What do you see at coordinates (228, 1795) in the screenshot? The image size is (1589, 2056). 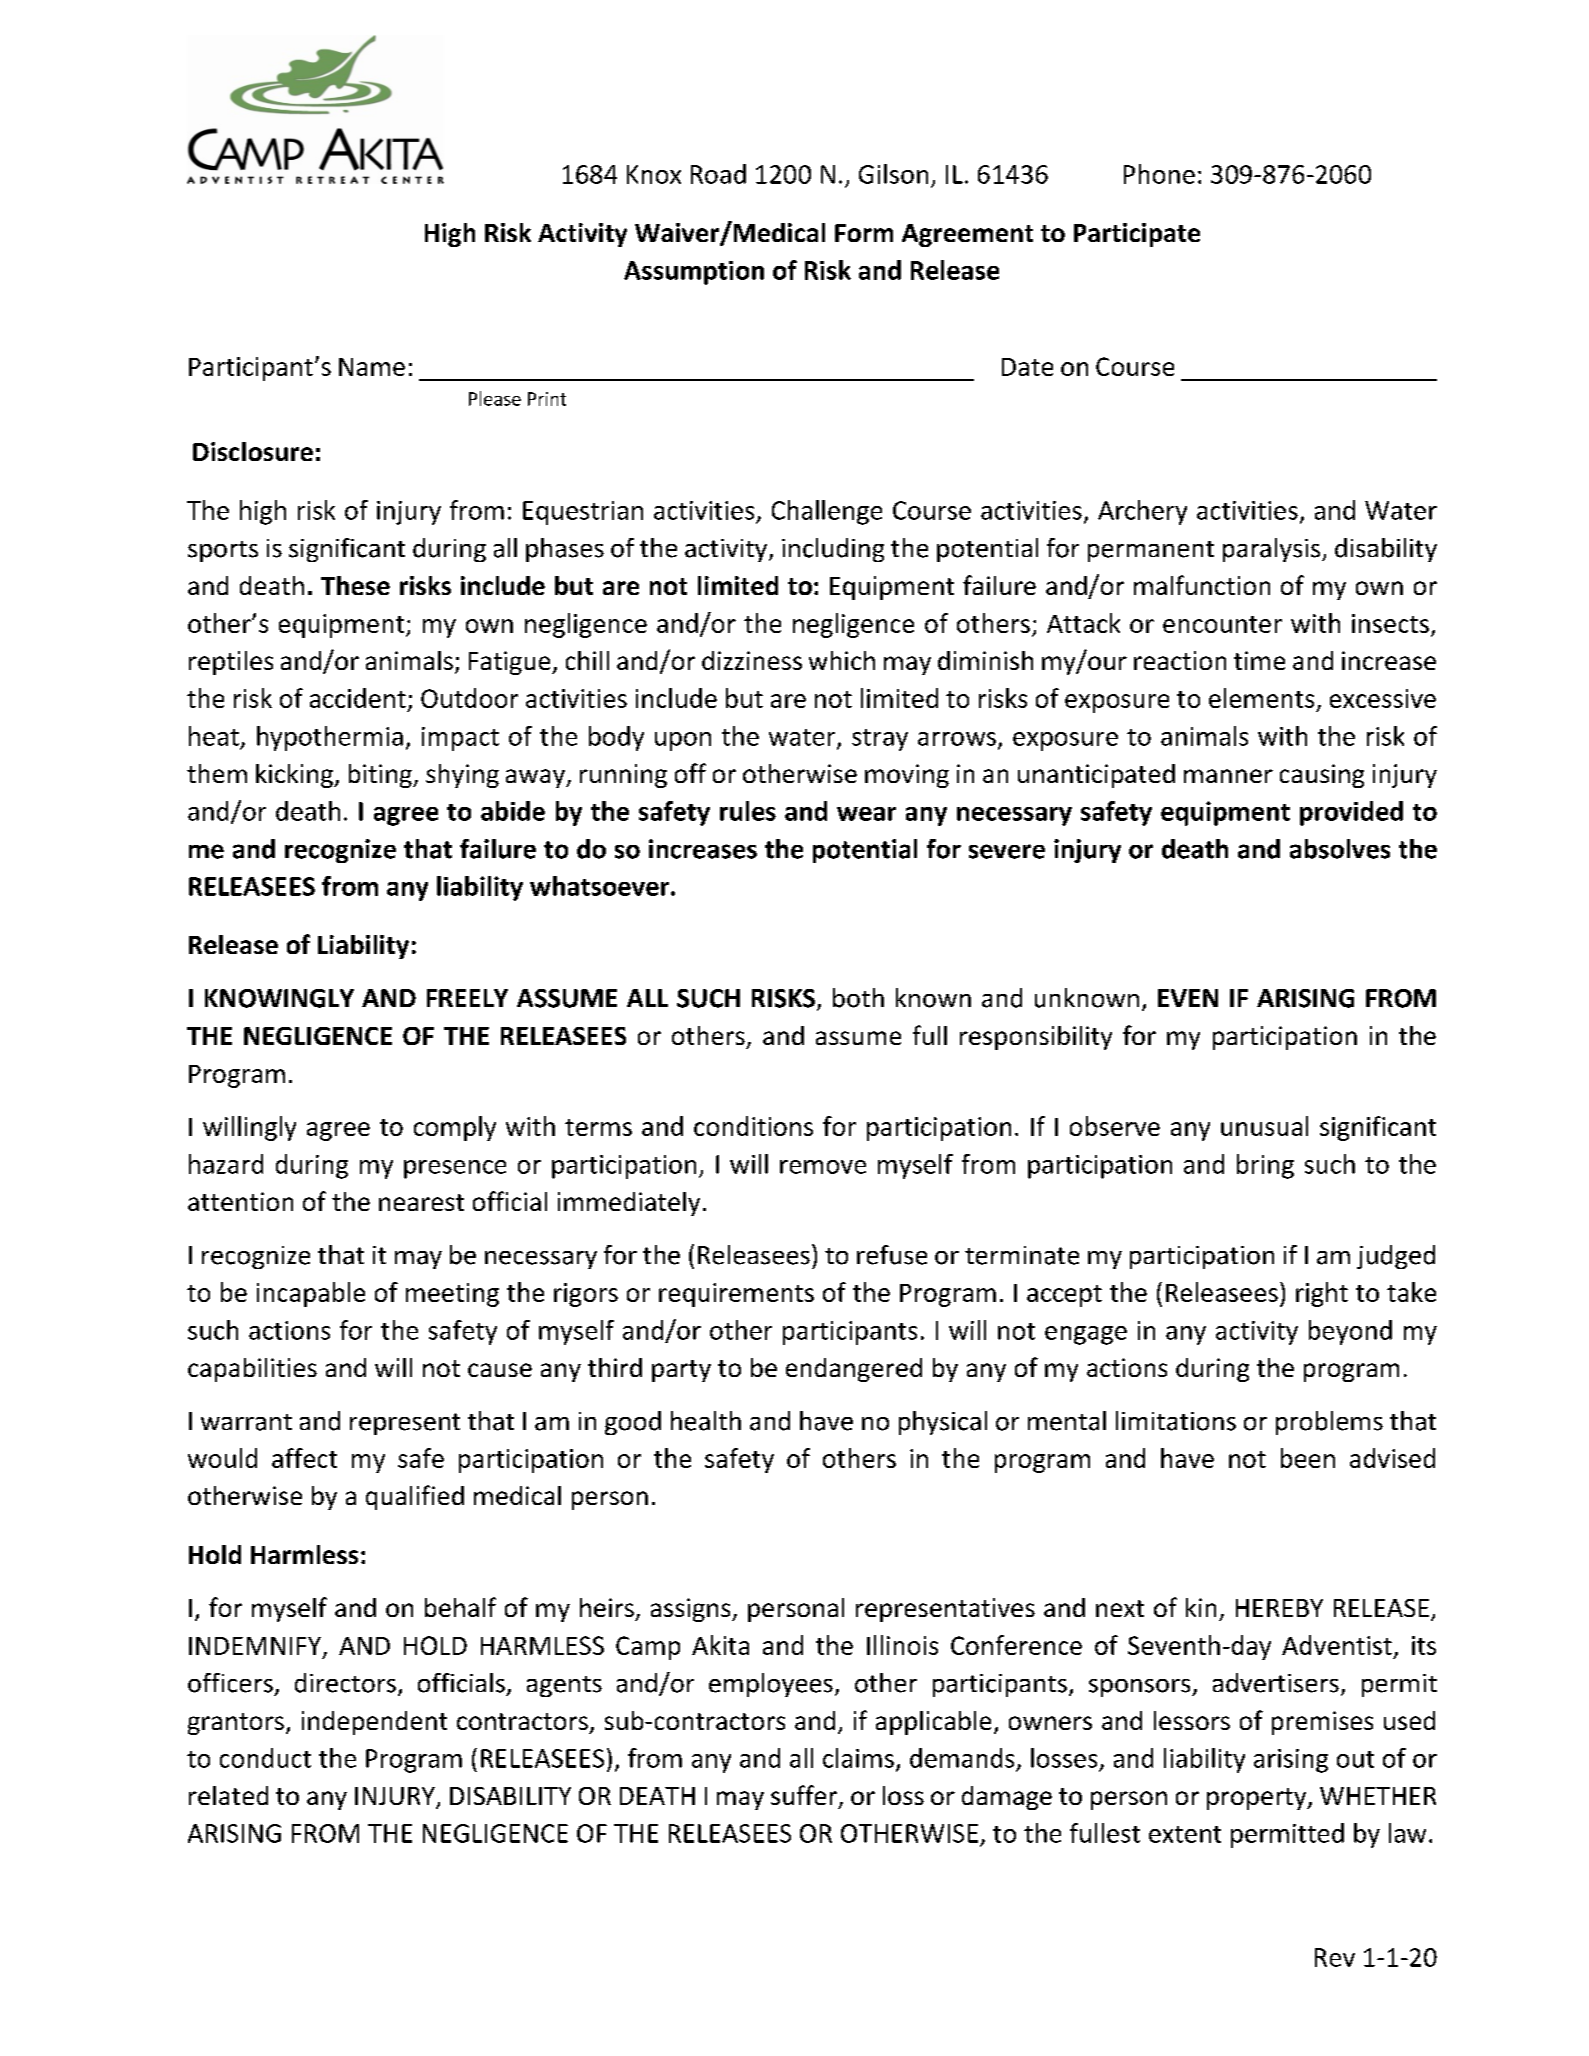 I see `related` at bounding box center [228, 1795].
